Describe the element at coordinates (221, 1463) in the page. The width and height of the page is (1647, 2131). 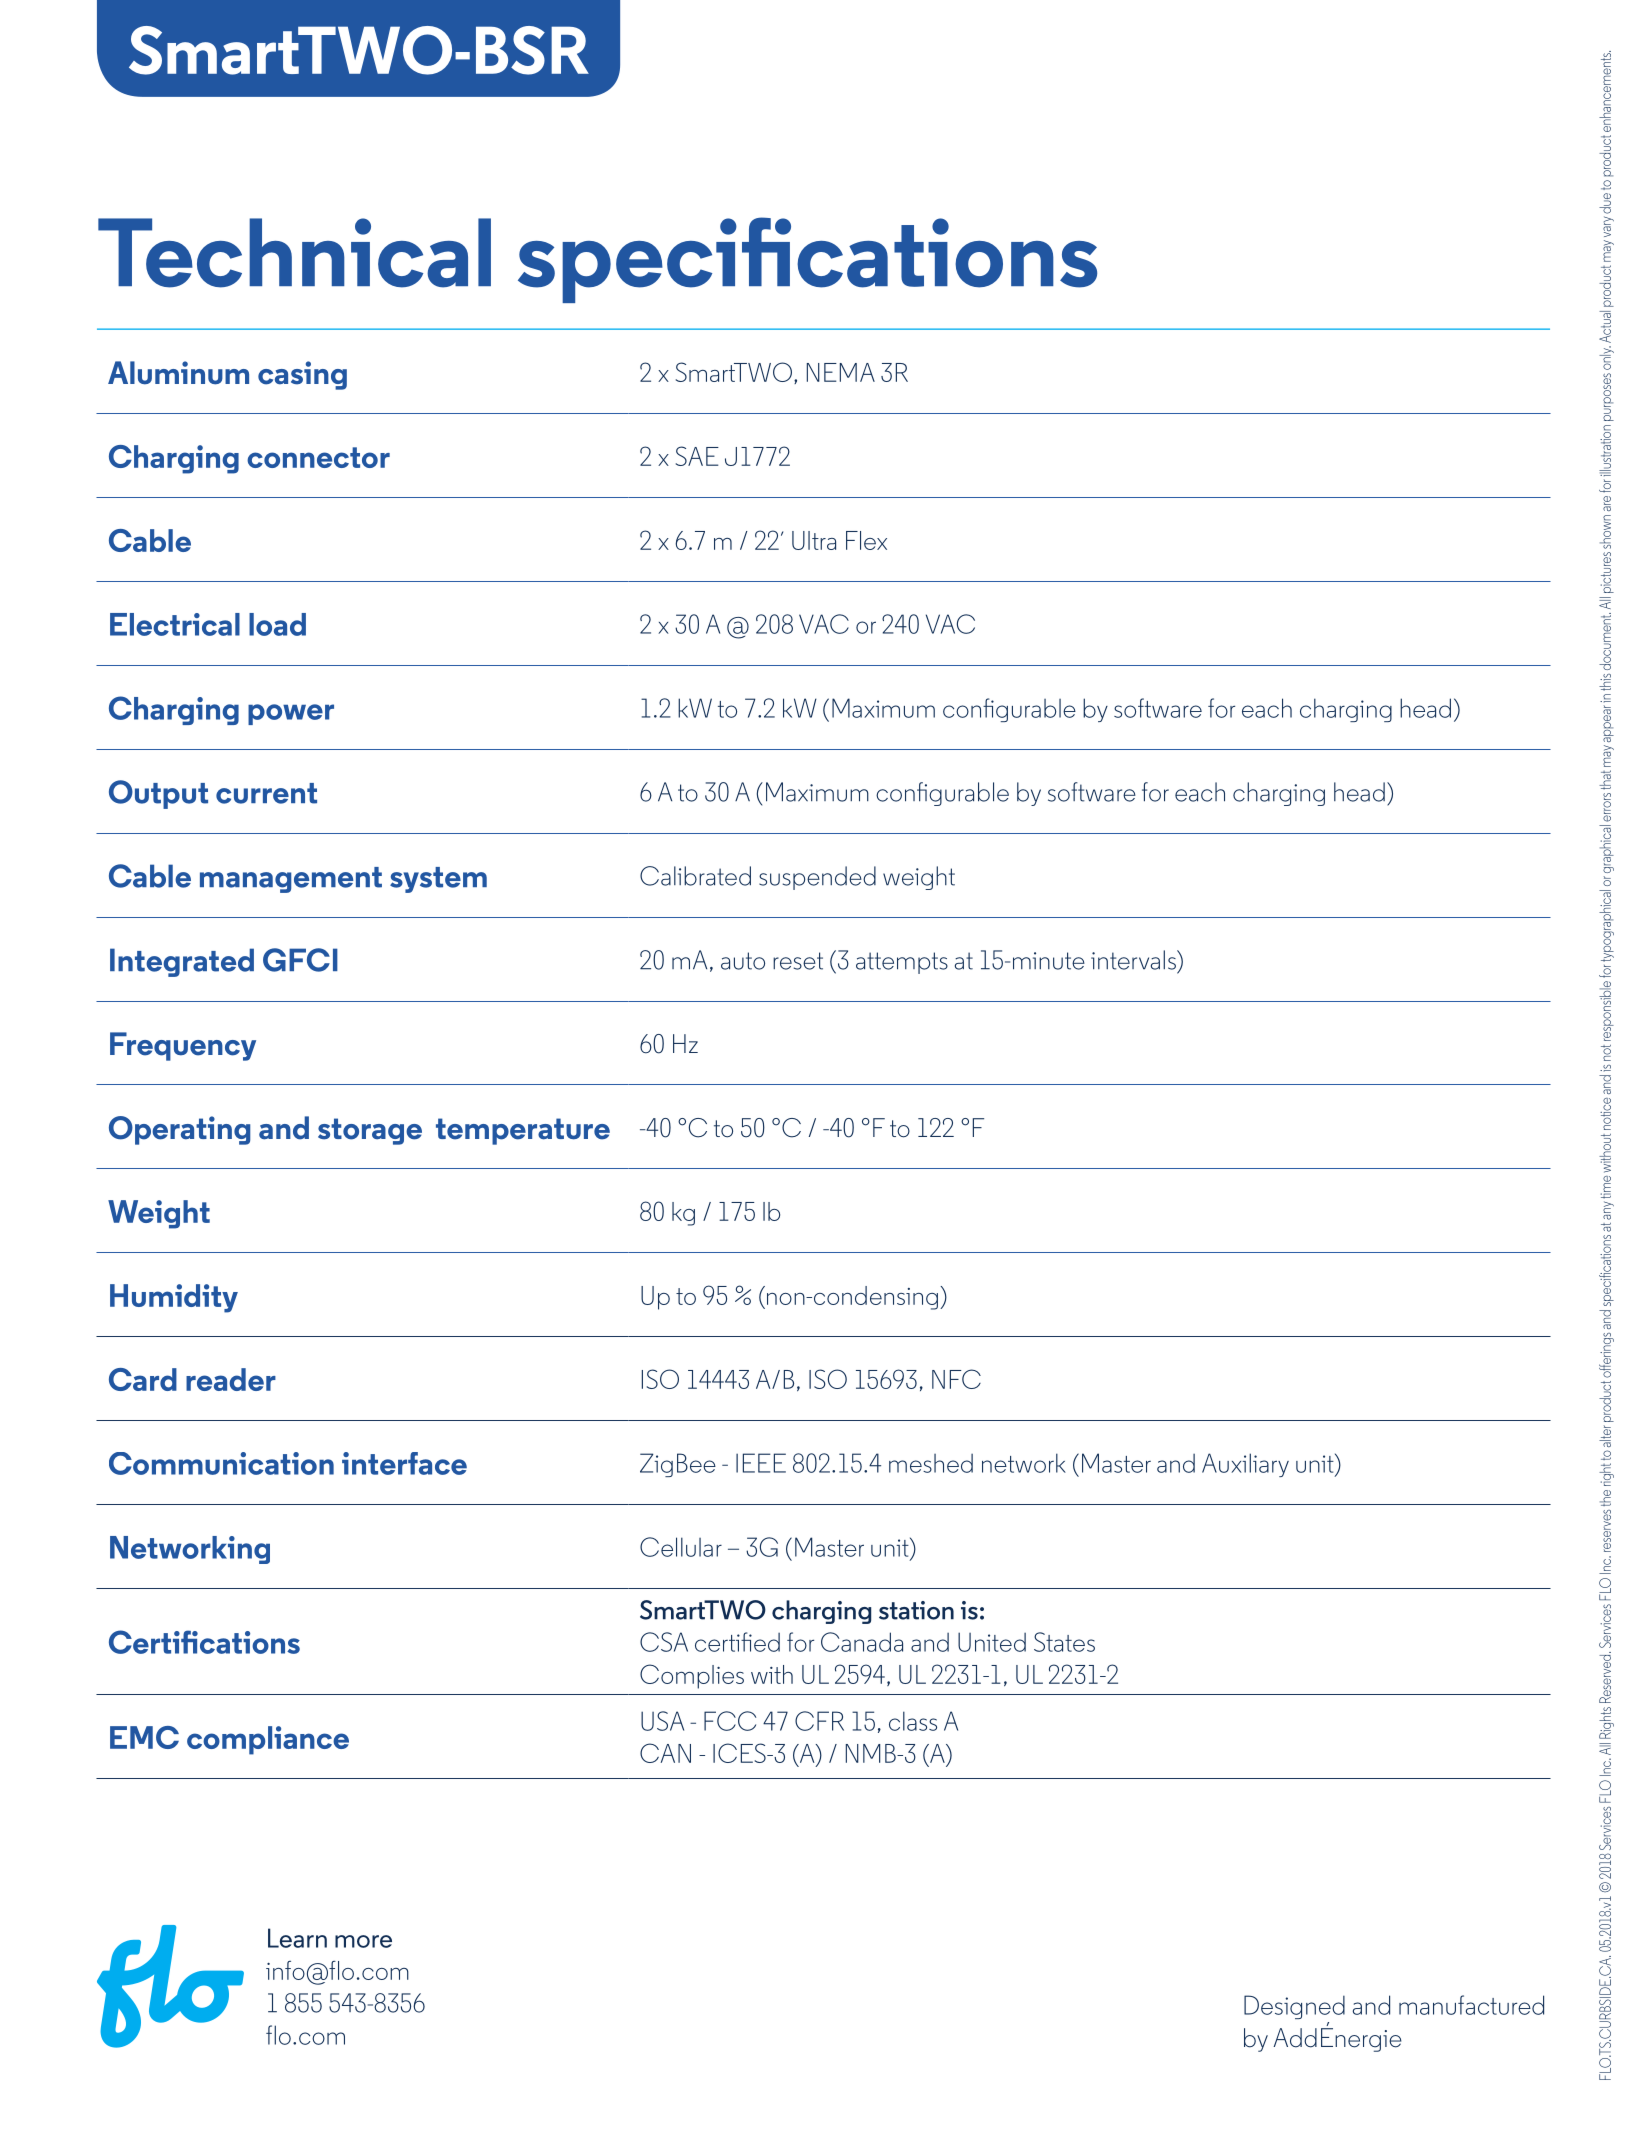
I see `Communication` at that location.
